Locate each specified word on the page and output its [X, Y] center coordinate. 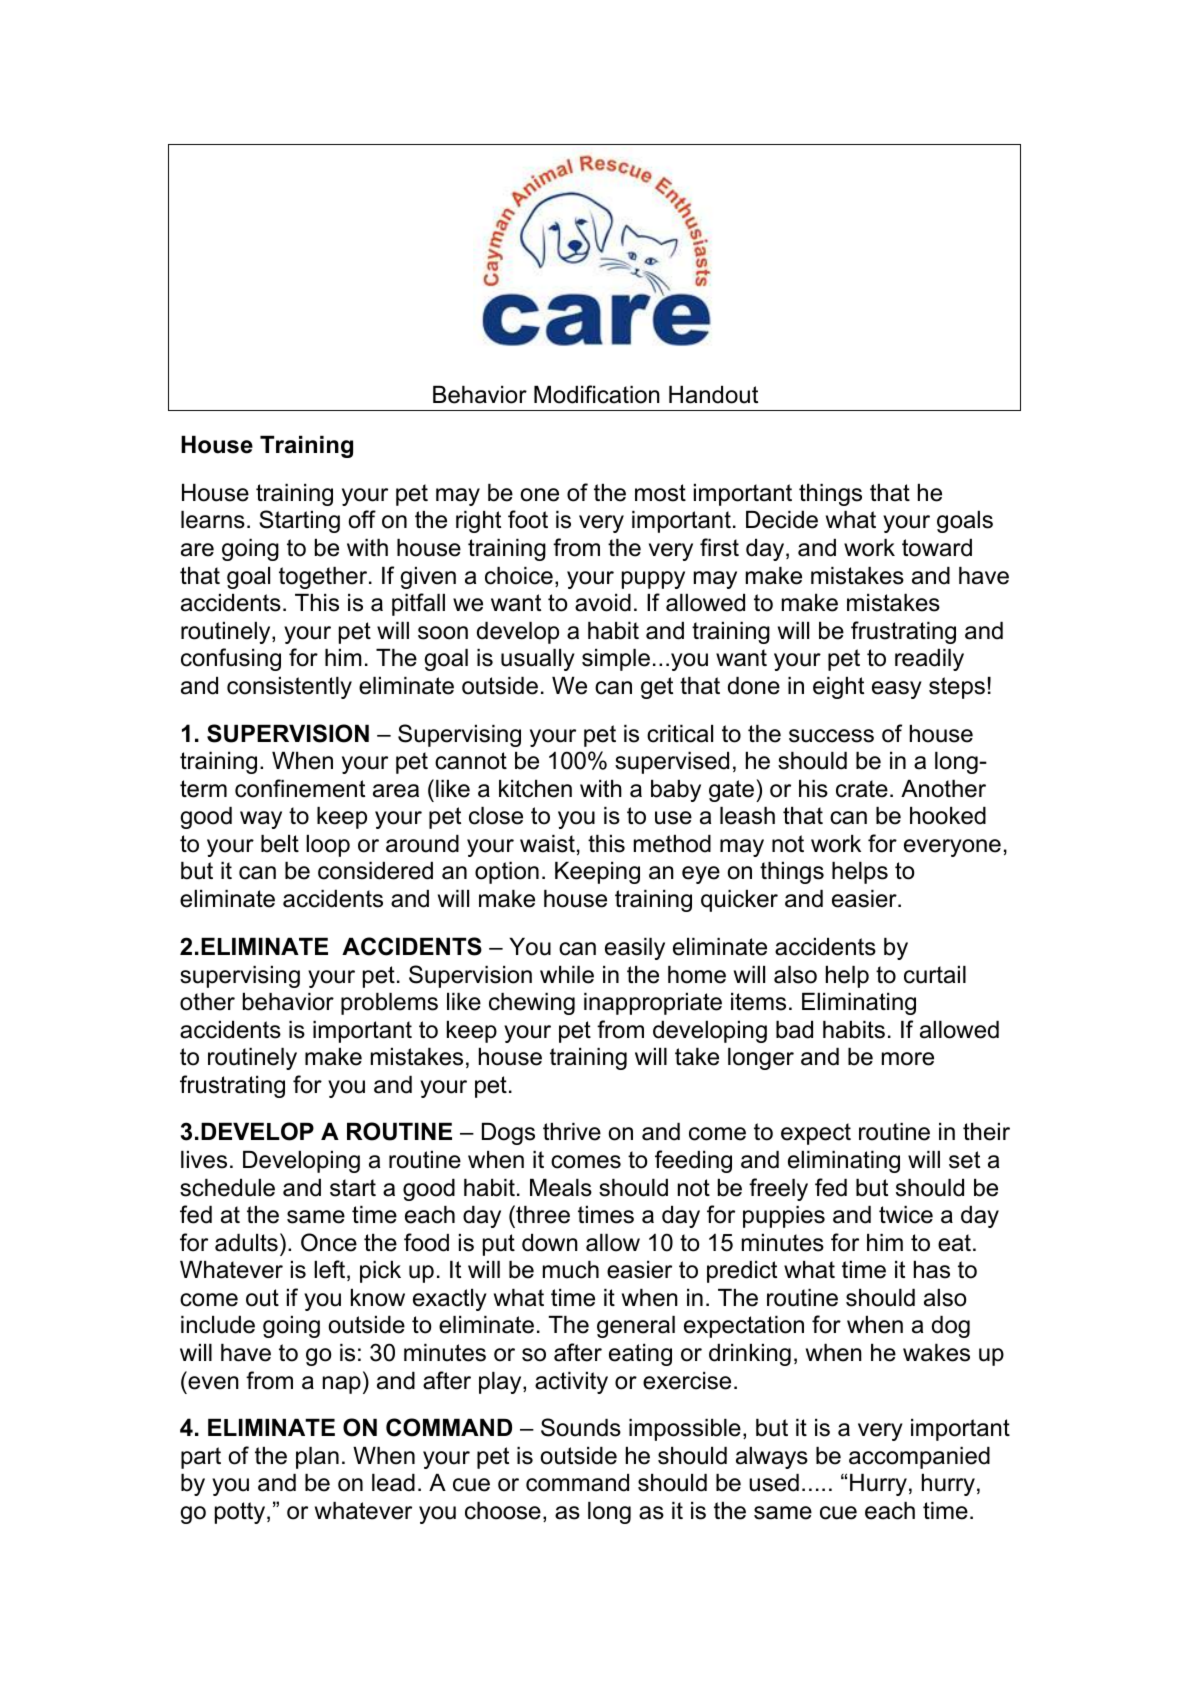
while [567, 975]
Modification [597, 394]
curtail [935, 975]
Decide [782, 520]
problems [389, 1004]
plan [317, 1458]
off [362, 519]
